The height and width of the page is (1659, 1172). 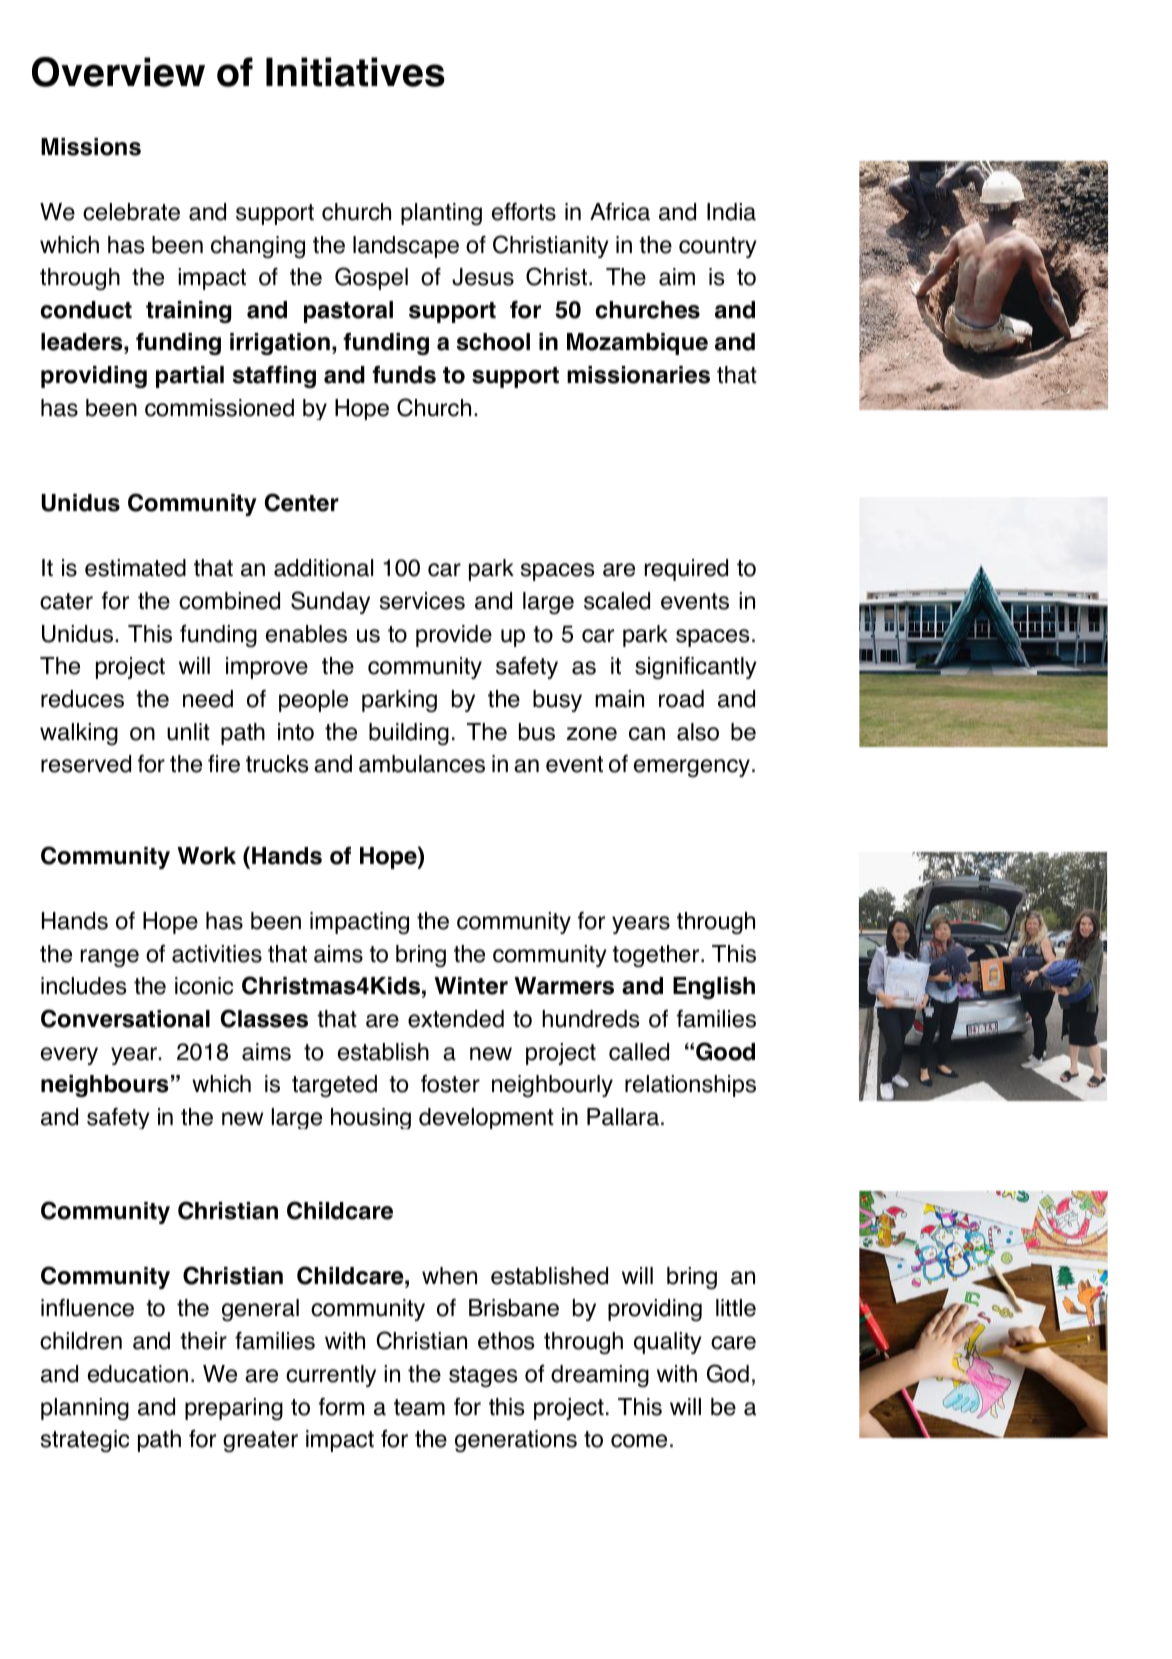 What do you see at coordinates (620, 212) in the page?
I see `Africa` at bounding box center [620, 212].
